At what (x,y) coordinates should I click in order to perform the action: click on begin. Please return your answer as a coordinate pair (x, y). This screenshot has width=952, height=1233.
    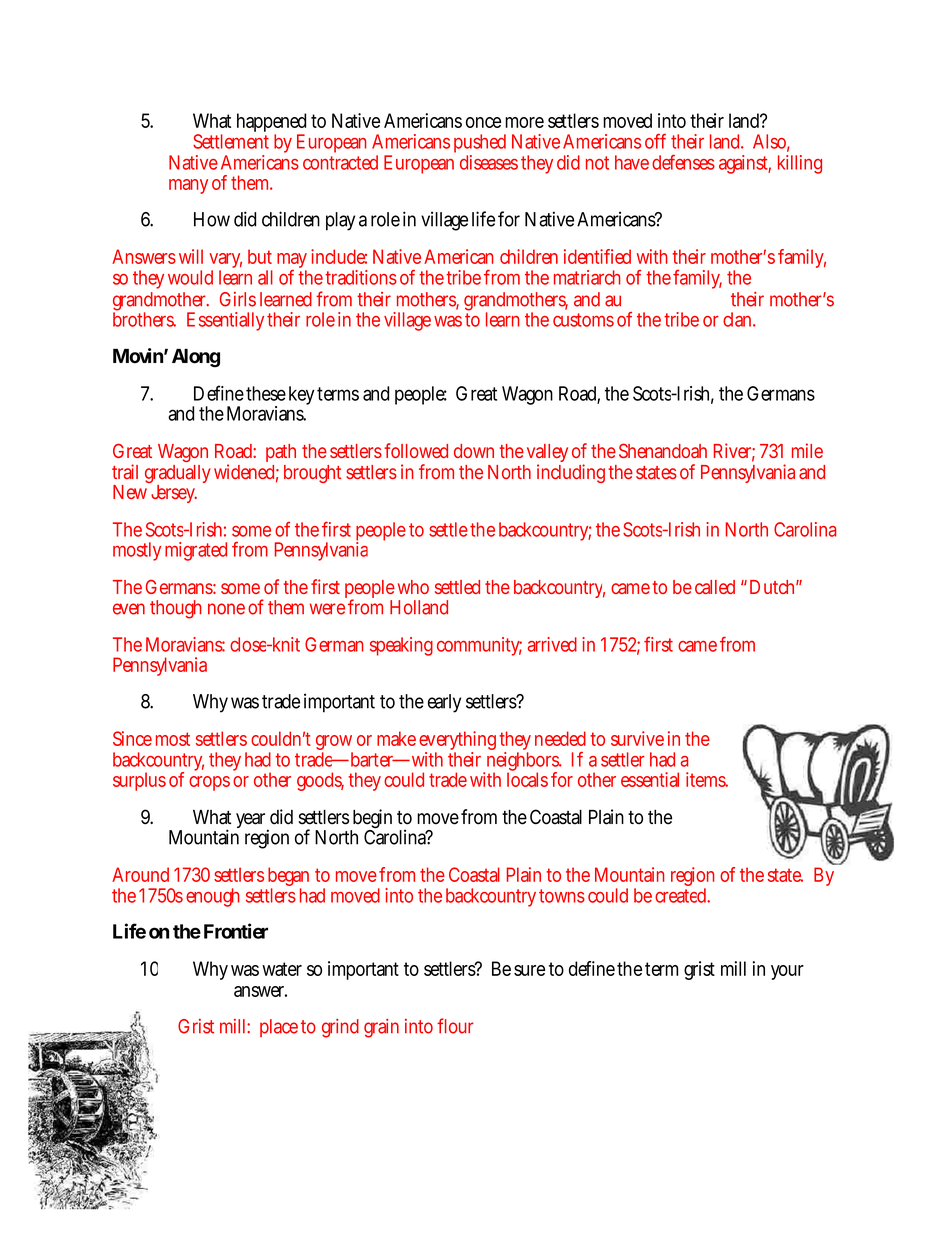
    Looking at the image, I should click on (372, 820).
